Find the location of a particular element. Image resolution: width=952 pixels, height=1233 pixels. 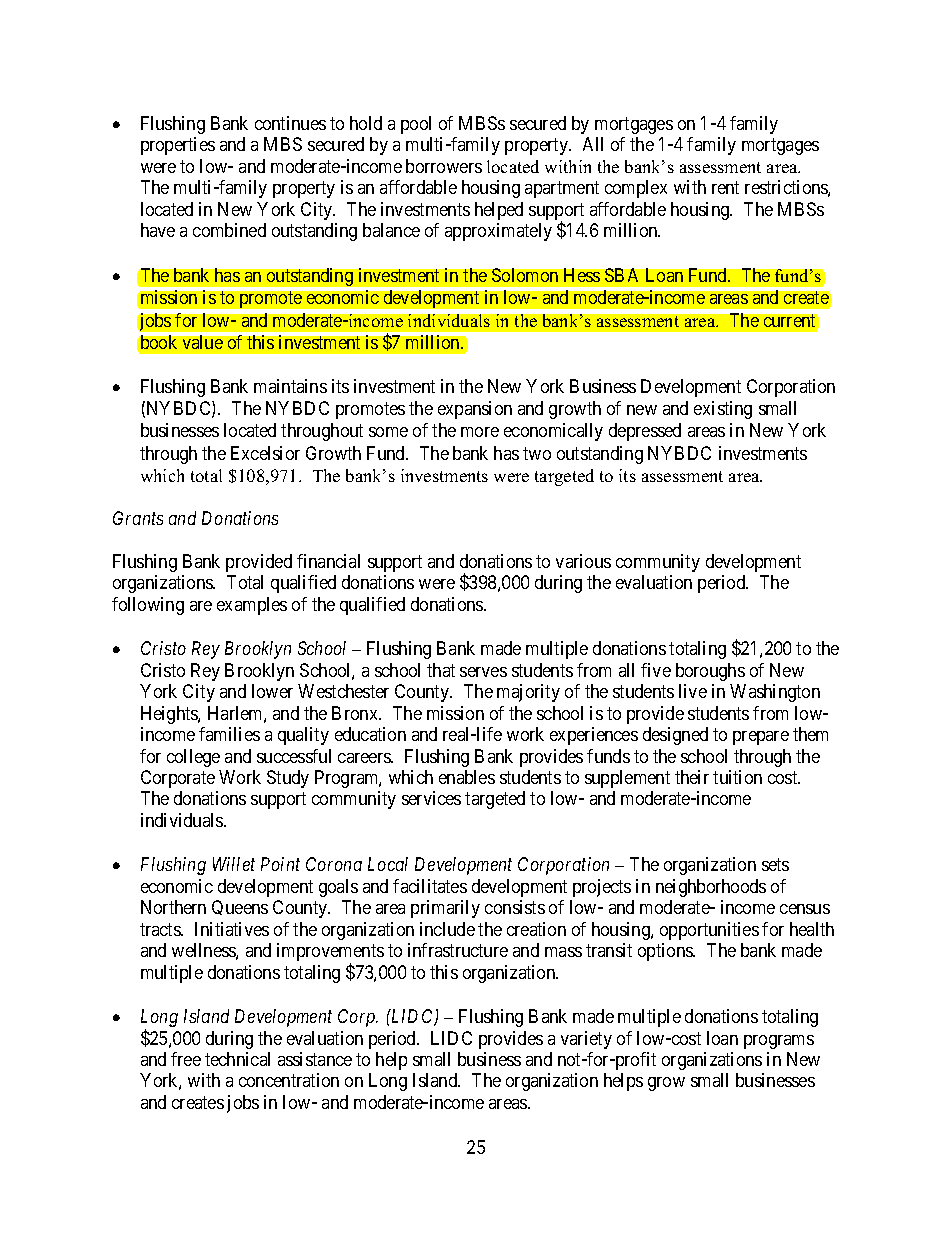

more is located at coordinates (480, 432).
